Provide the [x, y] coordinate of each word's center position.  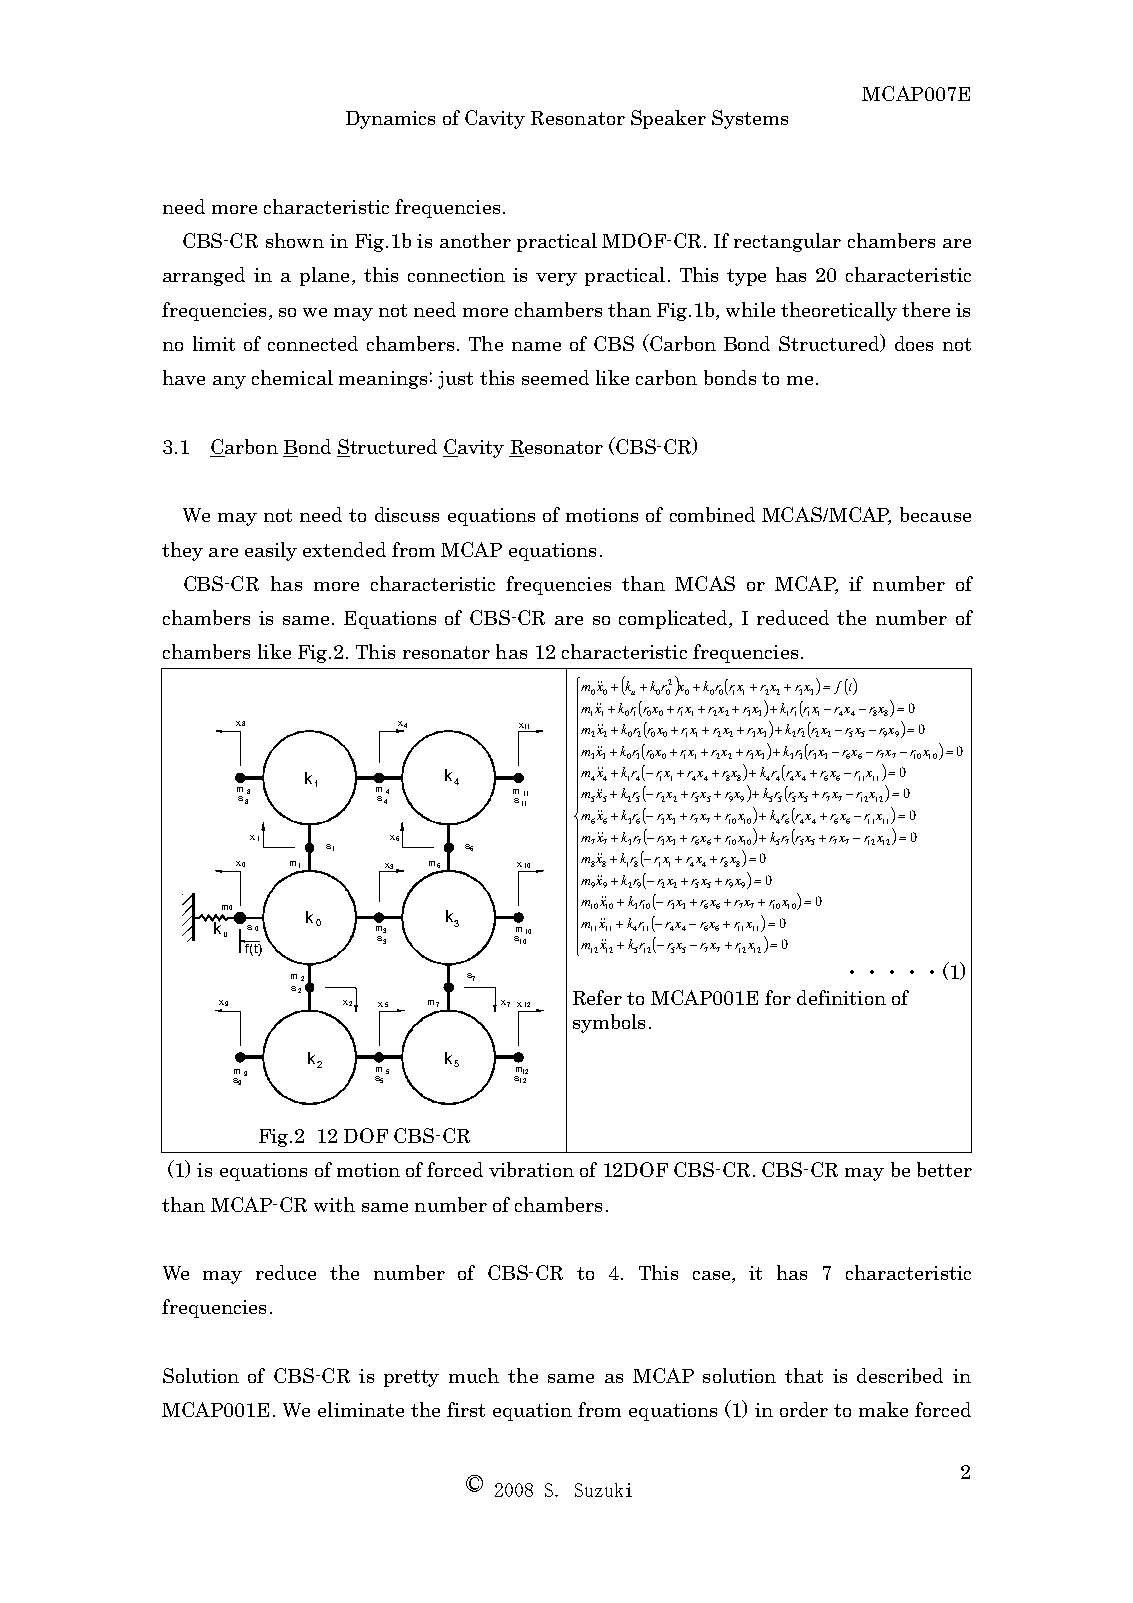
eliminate [361, 1409]
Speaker [668, 119]
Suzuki [603, 1490]
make [883, 1409]
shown [295, 240]
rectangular [787, 242]
